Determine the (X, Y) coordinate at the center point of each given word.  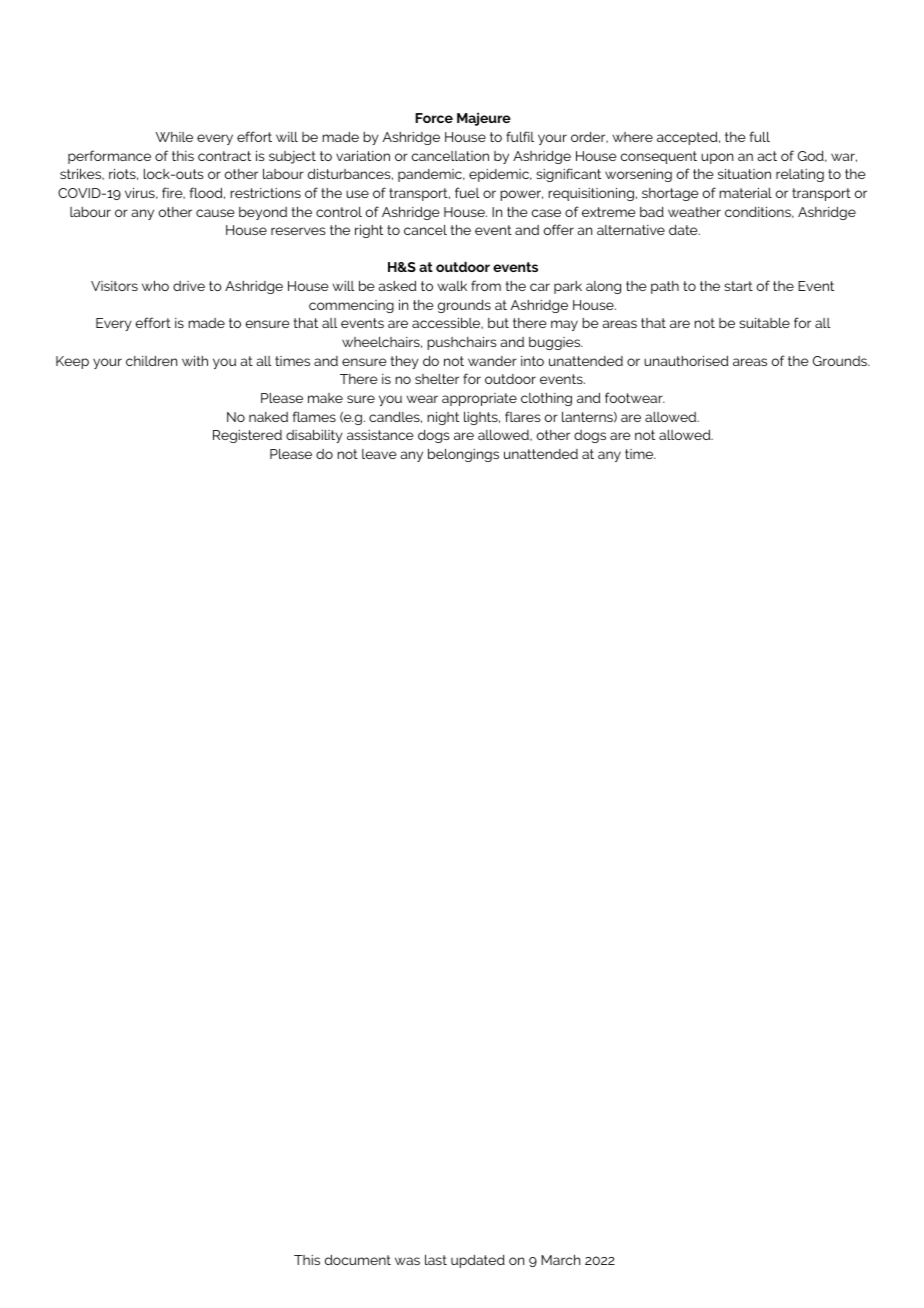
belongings (463, 455)
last (436, 1260)
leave (379, 454)
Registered (247, 436)
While (174, 137)
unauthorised (686, 360)
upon (717, 158)
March (560, 1259)
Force (434, 118)
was (407, 1261)
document (358, 1260)
